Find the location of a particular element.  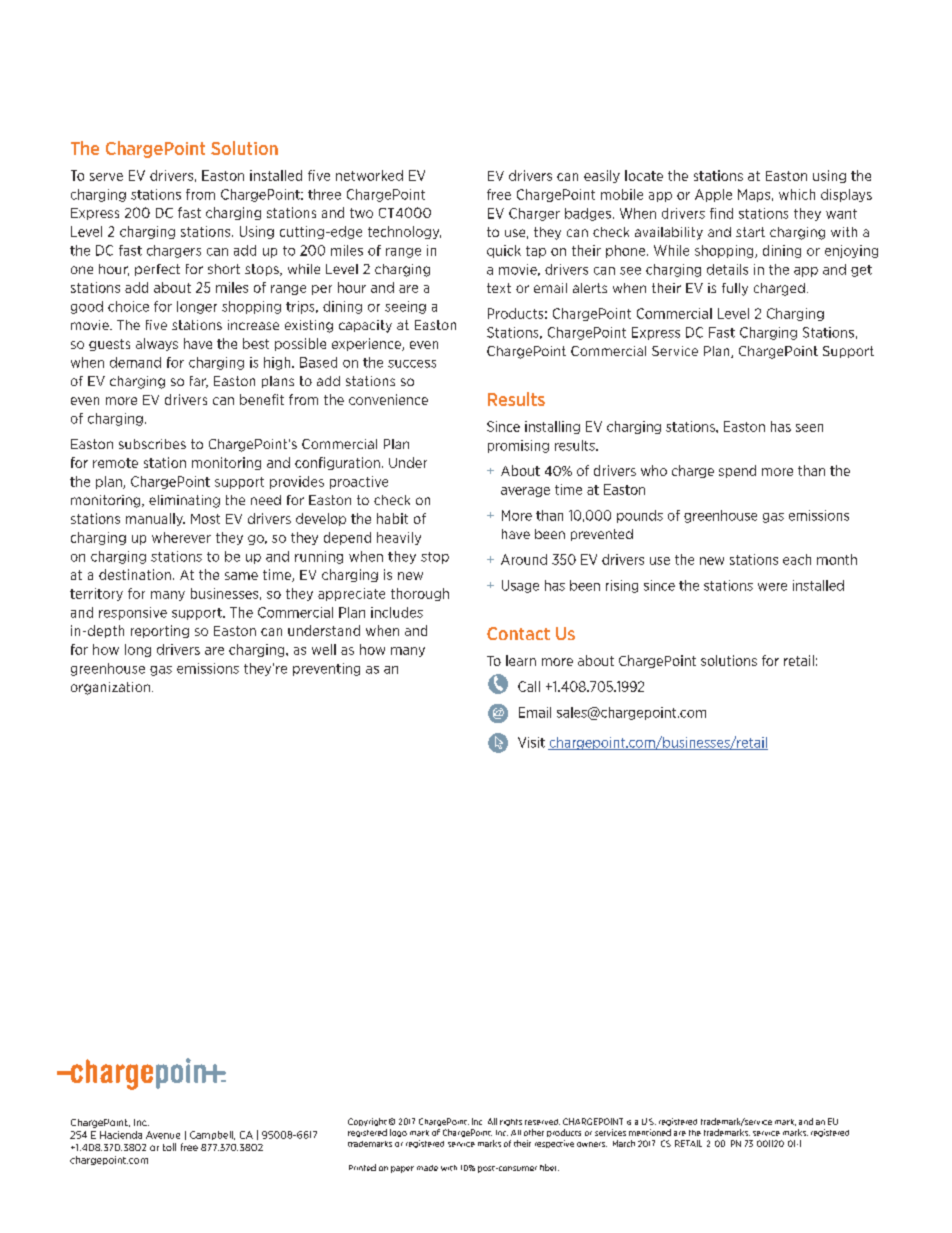

were is located at coordinates (772, 587).
